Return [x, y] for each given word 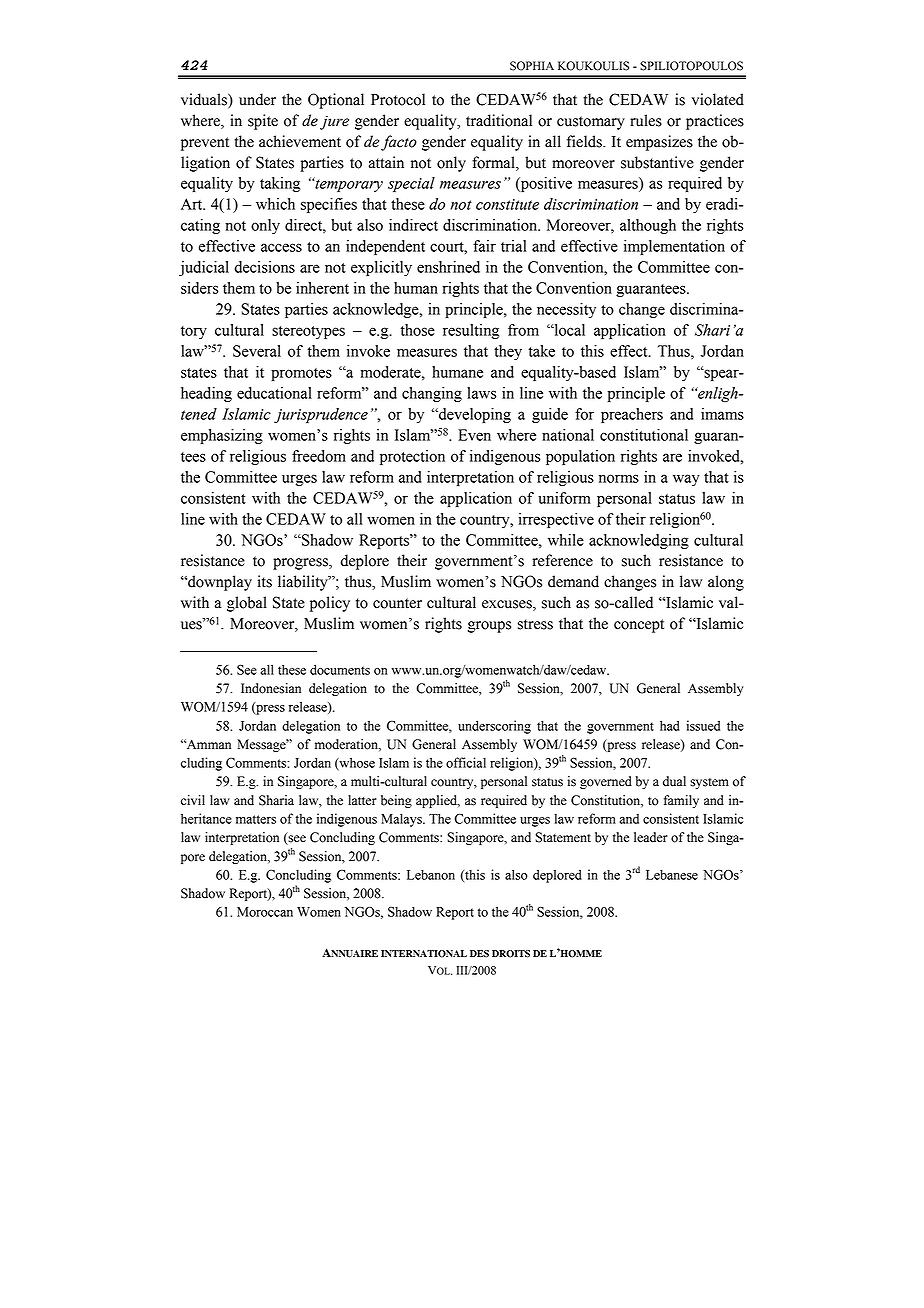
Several [257, 351]
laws [481, 393]
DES [479, 954]
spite [263, 122]
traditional [499, 120]
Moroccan [265, 912]
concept [639, 626]
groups [489, 627]
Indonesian [271, 688]
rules [646, 120]
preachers [632, 415]
